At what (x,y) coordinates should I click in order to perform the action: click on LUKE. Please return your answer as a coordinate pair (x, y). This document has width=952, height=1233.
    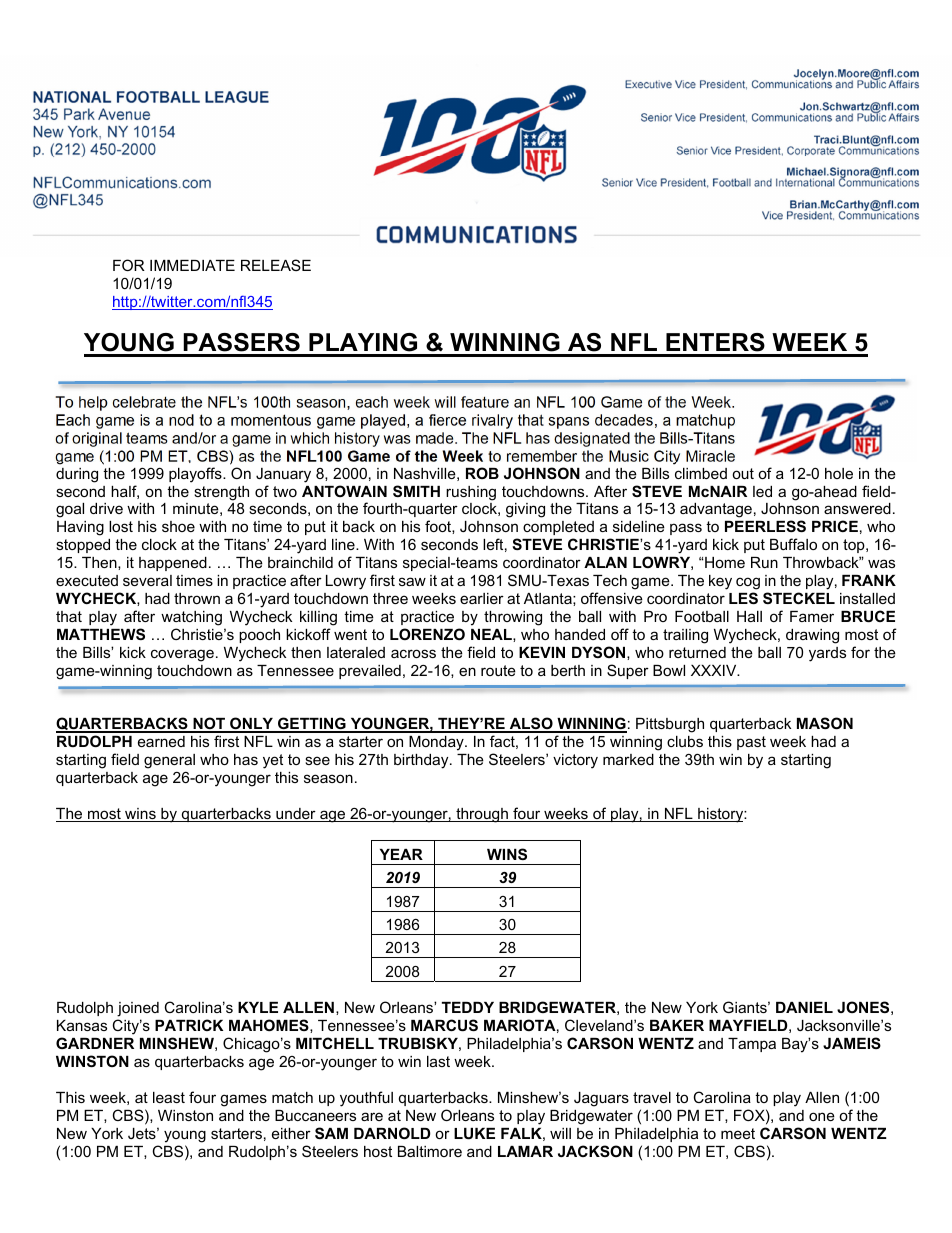
    Looking at the image, I should click on (474, 1133).
